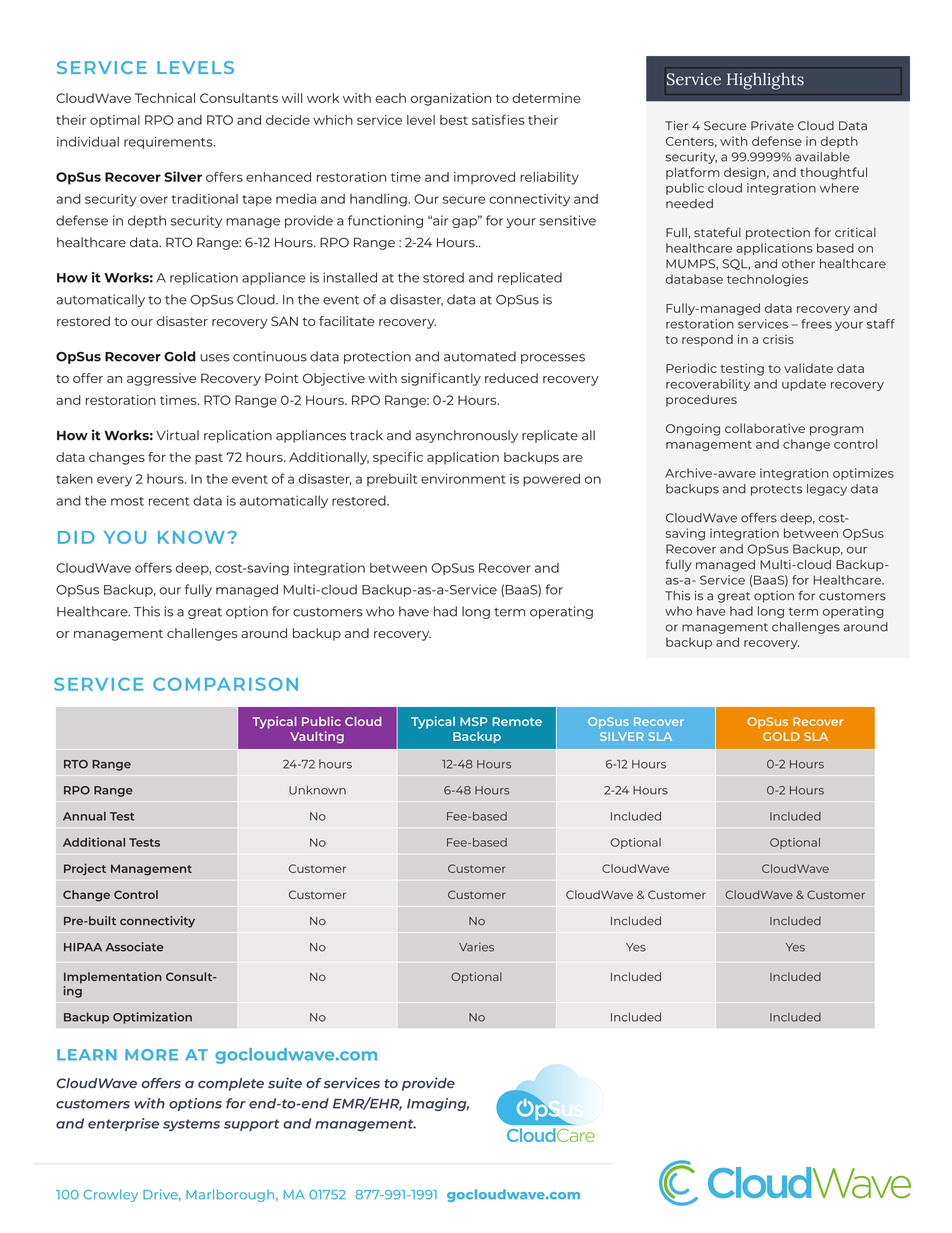  I want to click on environment, so click(463, 479).
